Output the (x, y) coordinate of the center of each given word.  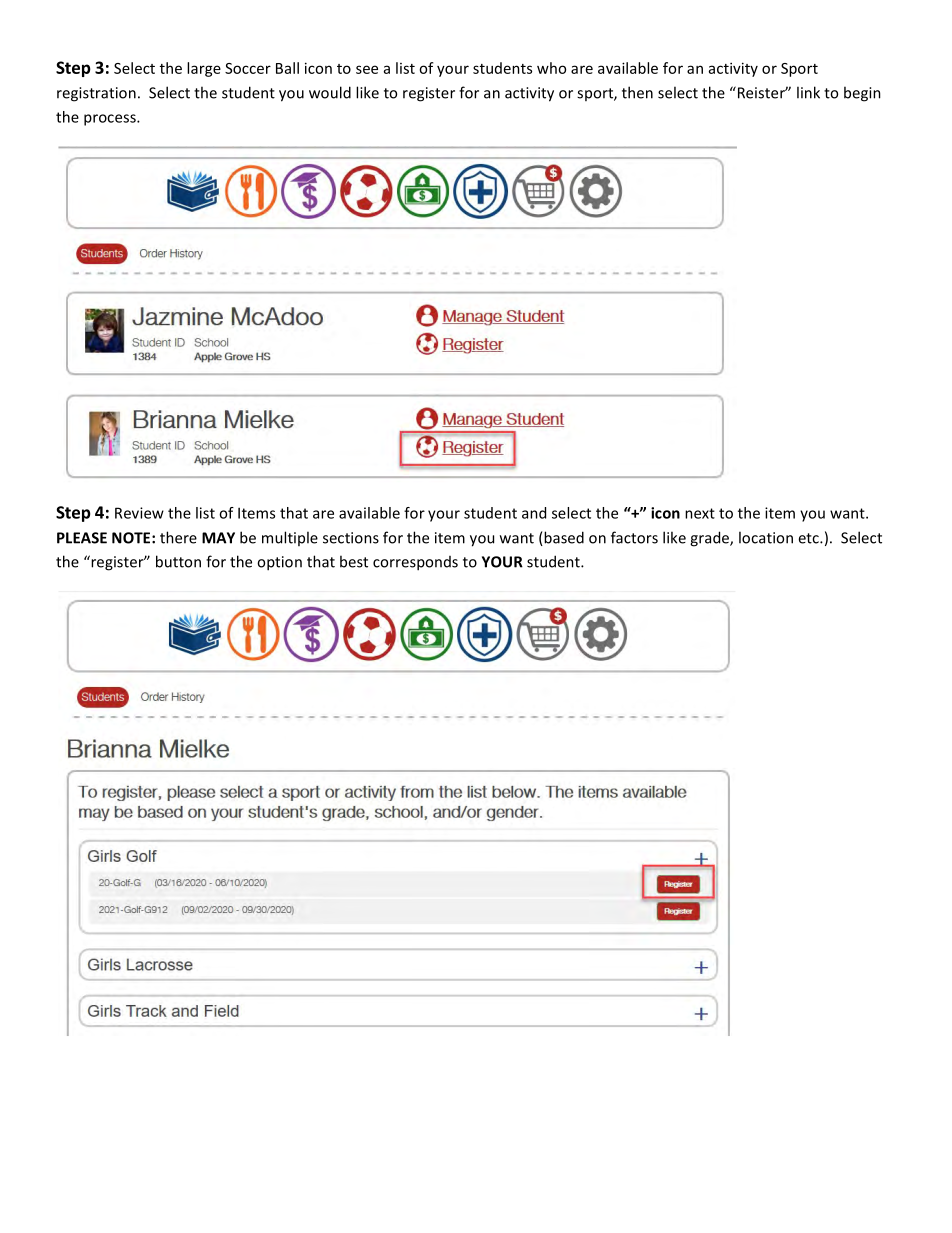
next (700, 513)
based (563, 538)
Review (139, 513)
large (204, 69)
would (330, 92)
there (178, 537)
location (766, 537)
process (111, 120)
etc (809, 538)
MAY (218, 538)
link (808, 92)
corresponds (415, 563)
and (534, 513)
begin (862, 94)
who (551, 68)
